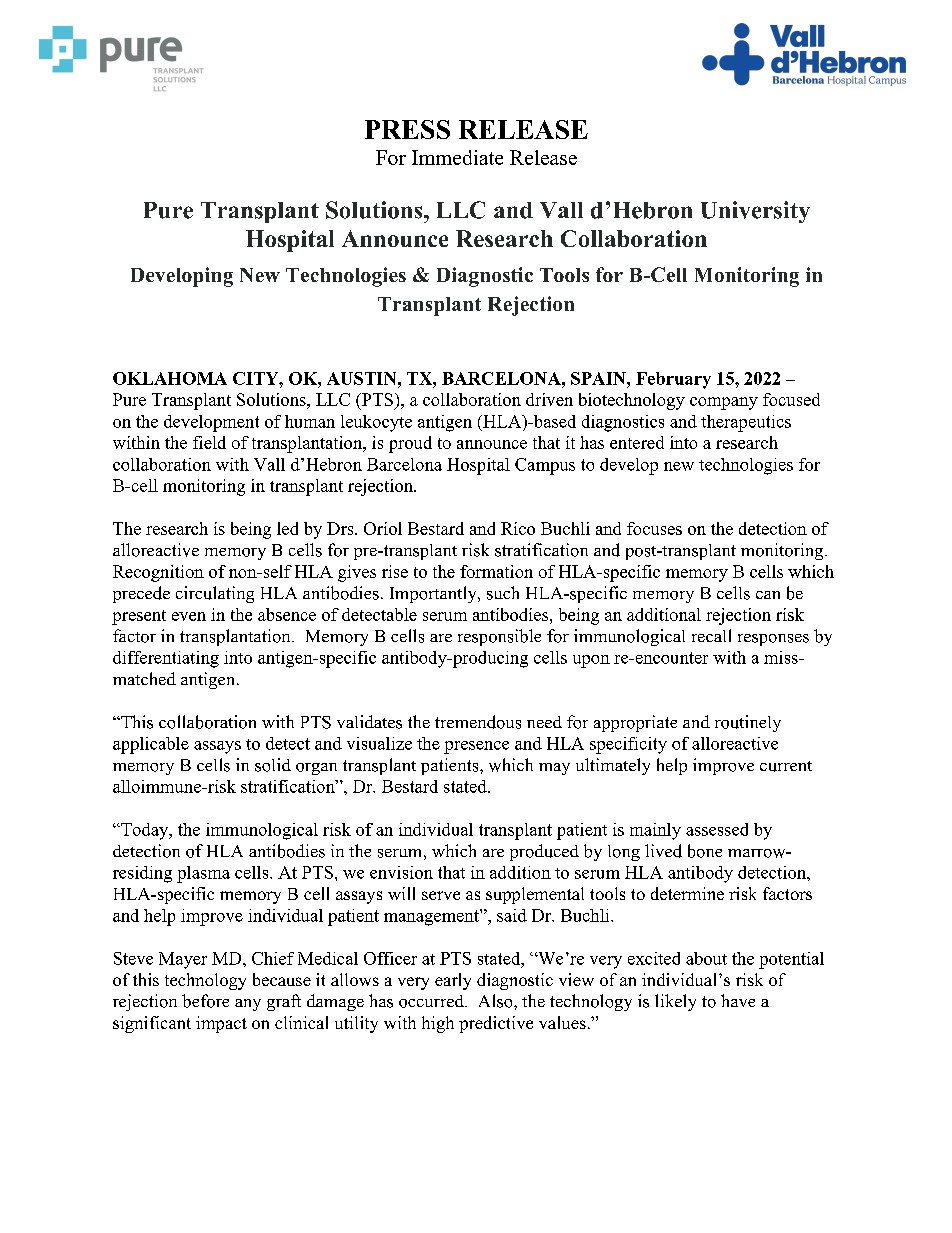  What do you see at coordinates (755, 212) in the screenshot?
I see `University` at bounding box center [755, 212].
